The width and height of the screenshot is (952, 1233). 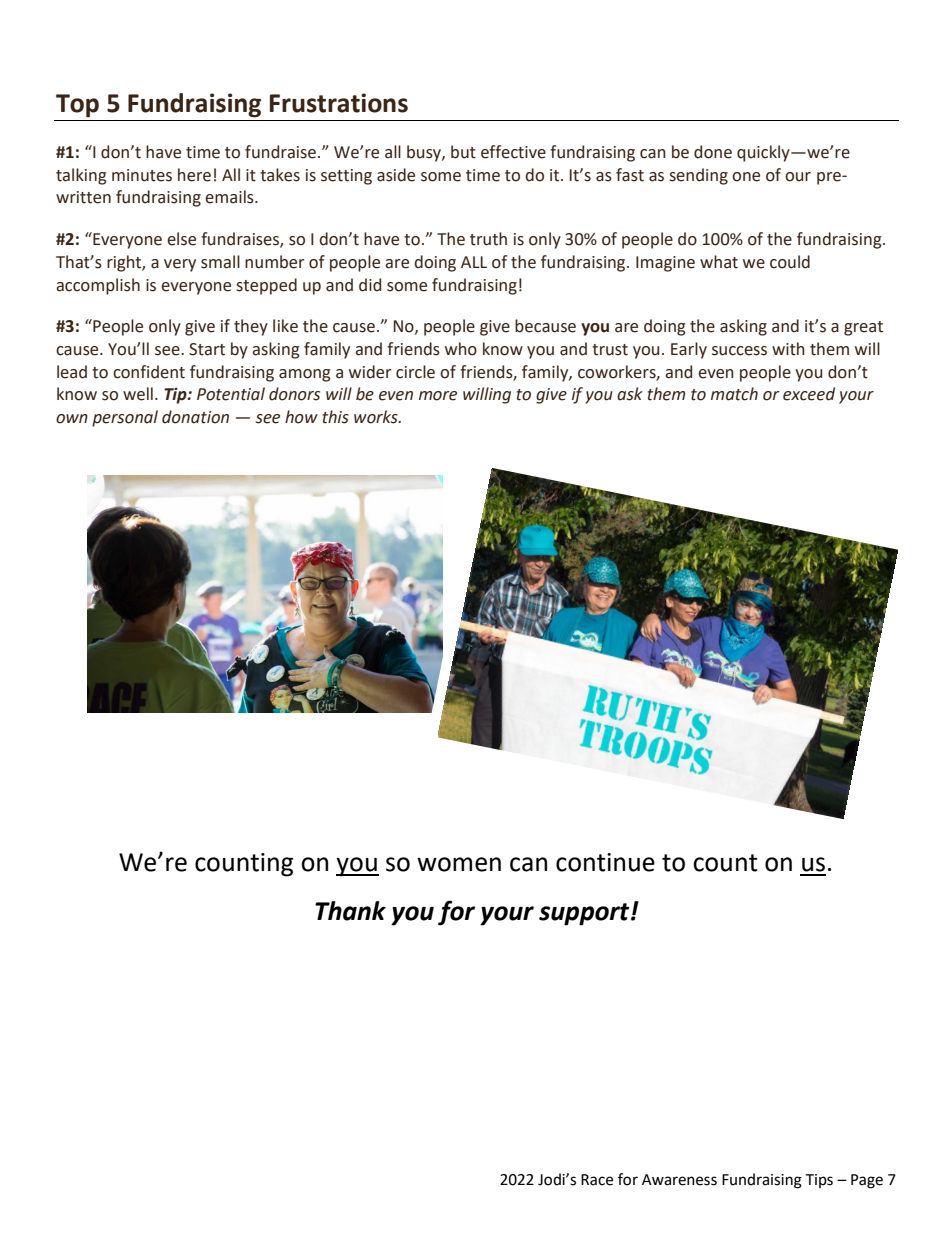 What do you see at coordinates (713, 152) in the screenshot?
I see `done` at bounding box center [713, 152].
